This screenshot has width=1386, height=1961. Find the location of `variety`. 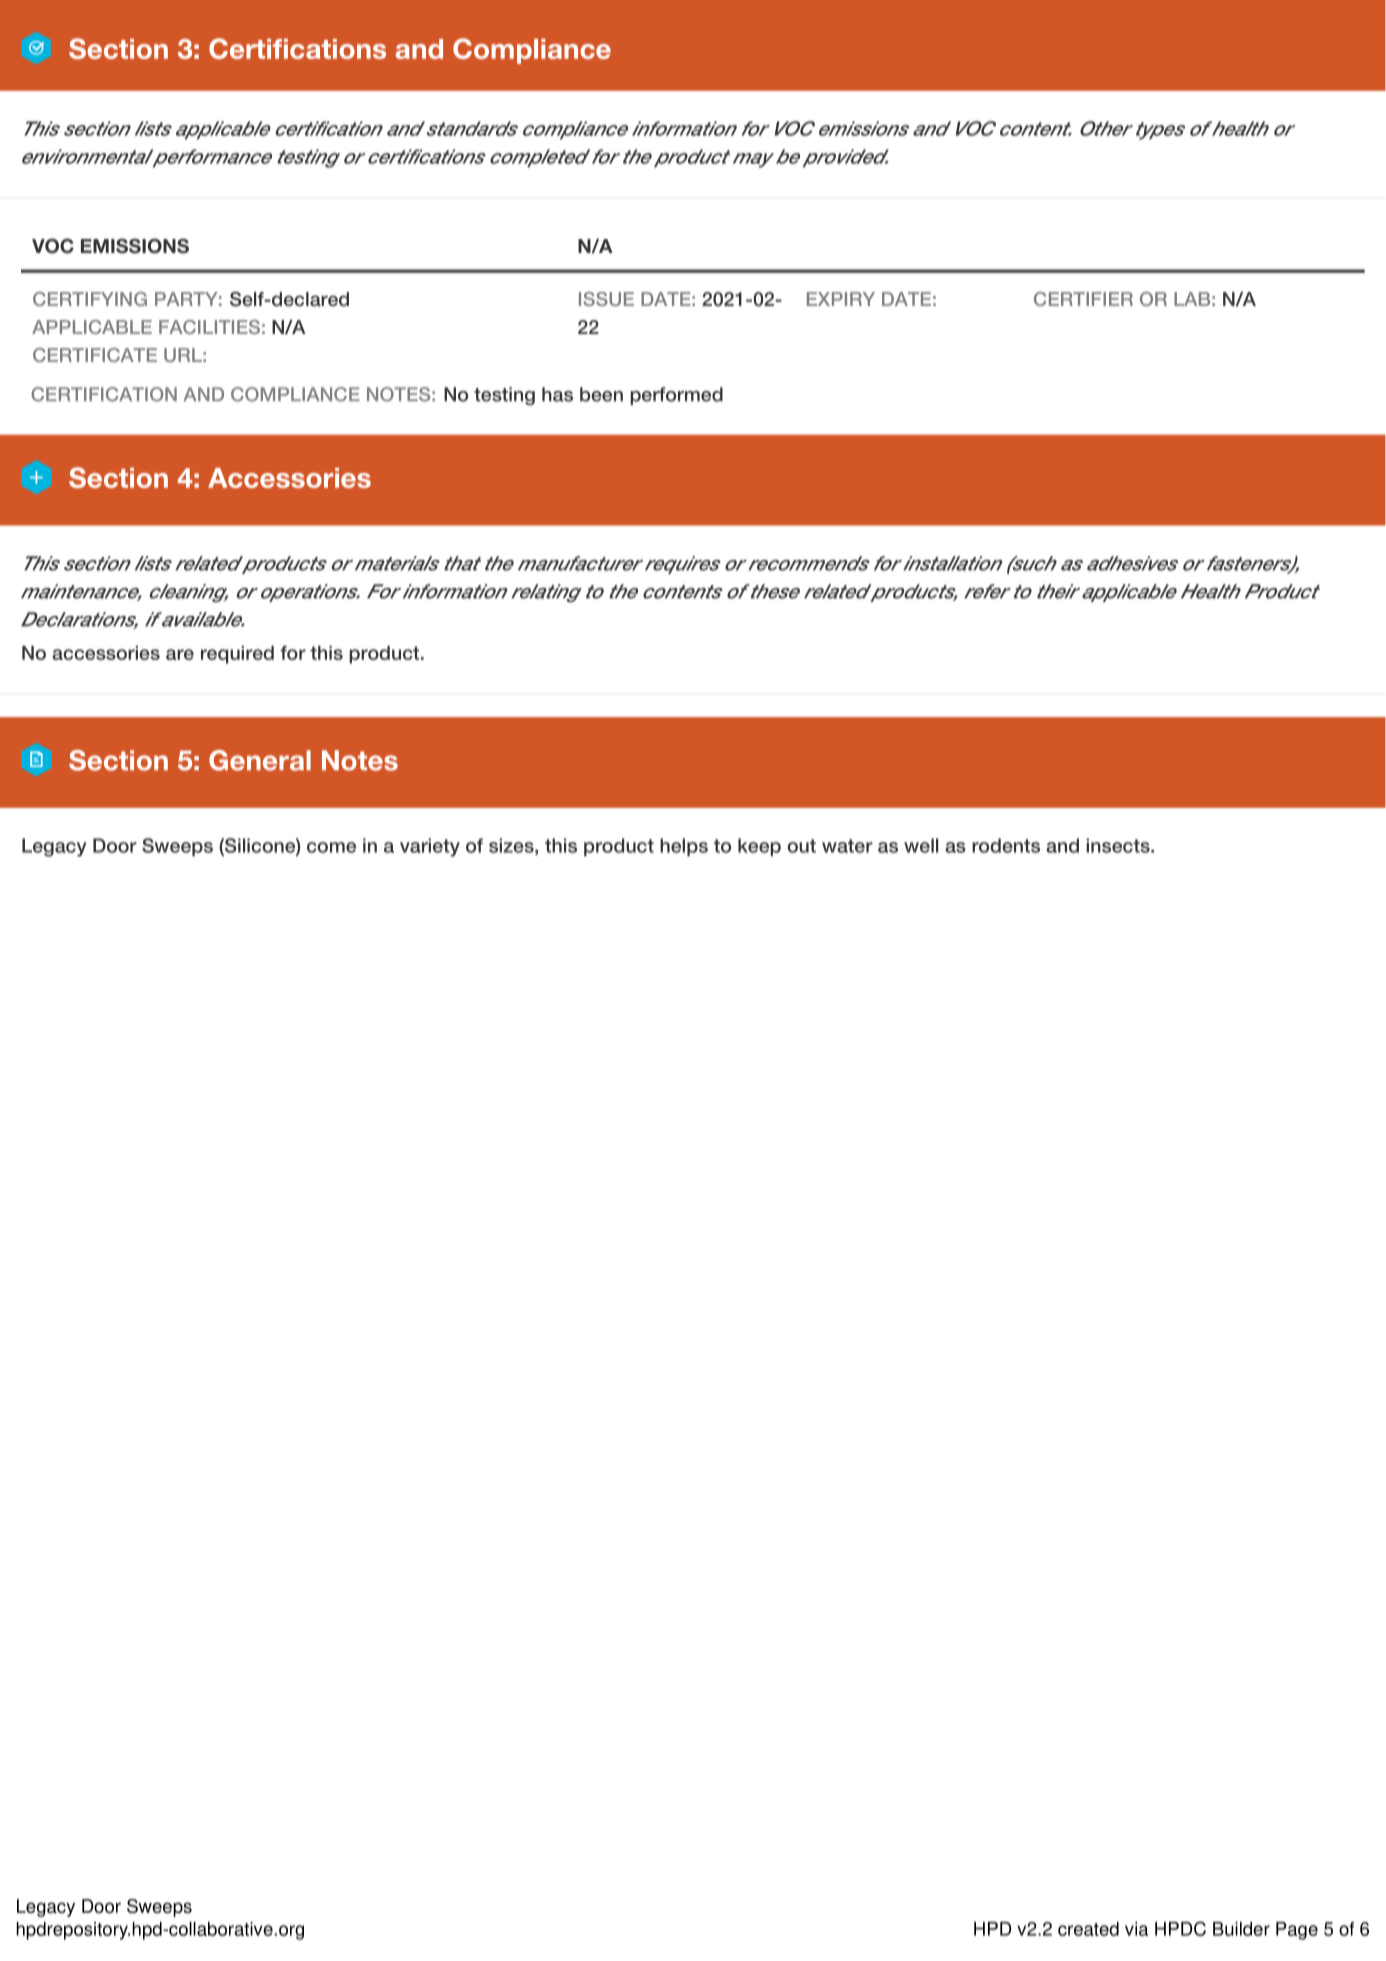

variety is located at coordinates (430, 847).
